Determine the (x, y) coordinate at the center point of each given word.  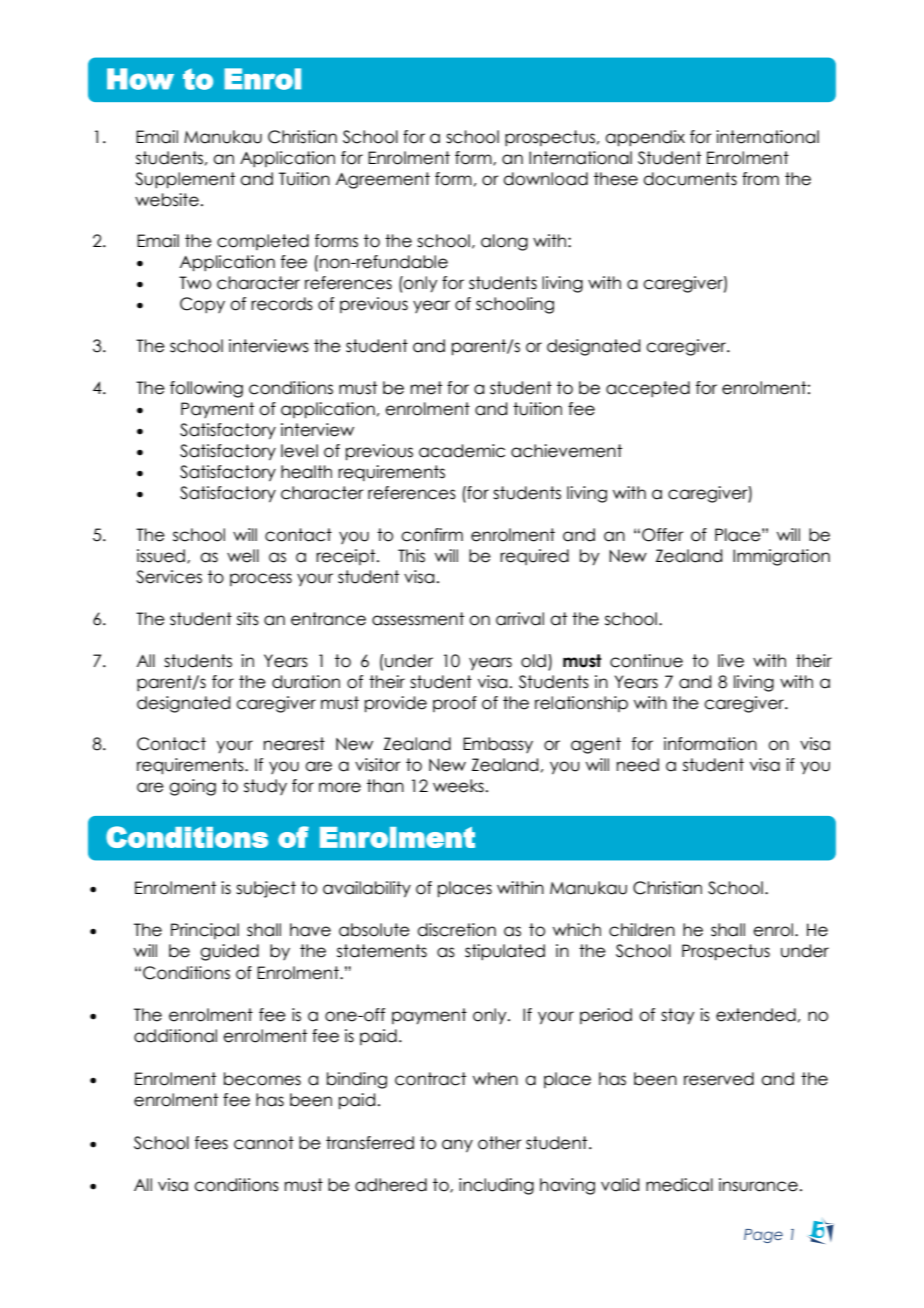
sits (248, 619)
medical (679, 1185)
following (206, 389)
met (426, 388)
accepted (648, 389)
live (731, 661)
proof (455, 704)
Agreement (383, 180)
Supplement (185, 180)
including (496, 1186)
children (642, 930)
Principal (205, 931)
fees (211, 1143)
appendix (645, 138)
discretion (456, 930)
